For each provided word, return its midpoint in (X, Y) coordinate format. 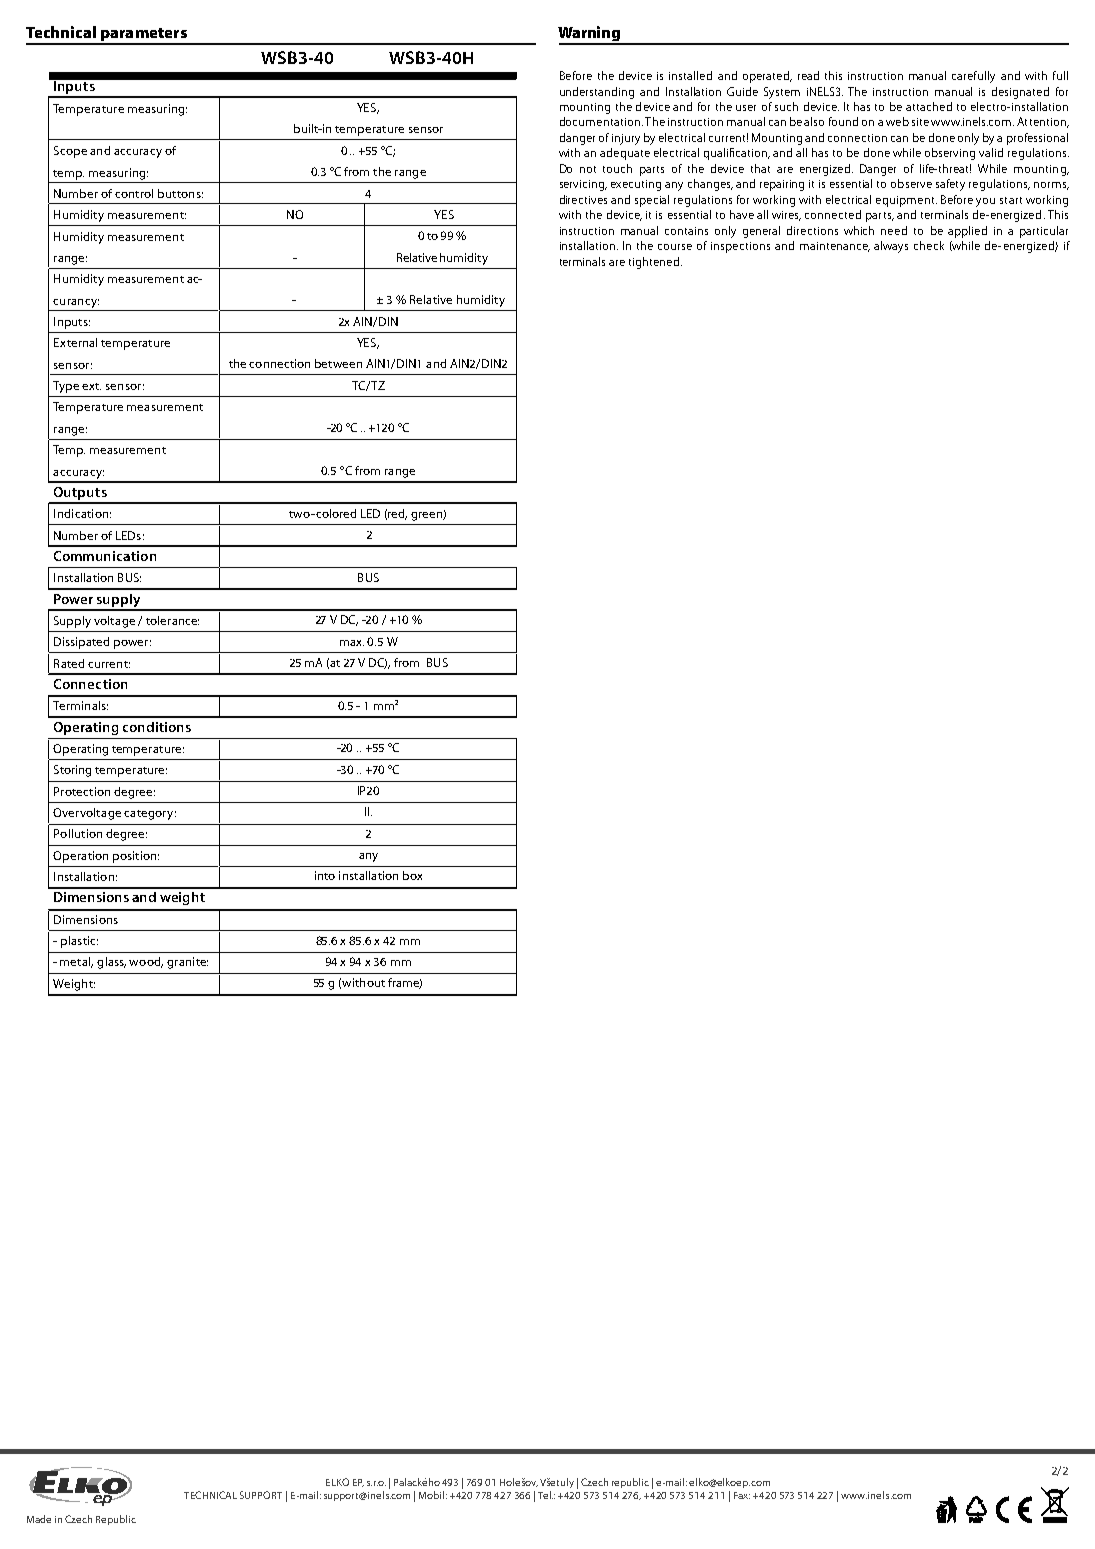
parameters (143, 36)
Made (39, 1519)
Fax (742, 1495)
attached (929, 106)
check (929, 245)
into (325, 875)
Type (66, 387)
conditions (157, 727)
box (412, 875)
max (352, 643)
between (338, 363)
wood (146, 962)
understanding (597, 93)
